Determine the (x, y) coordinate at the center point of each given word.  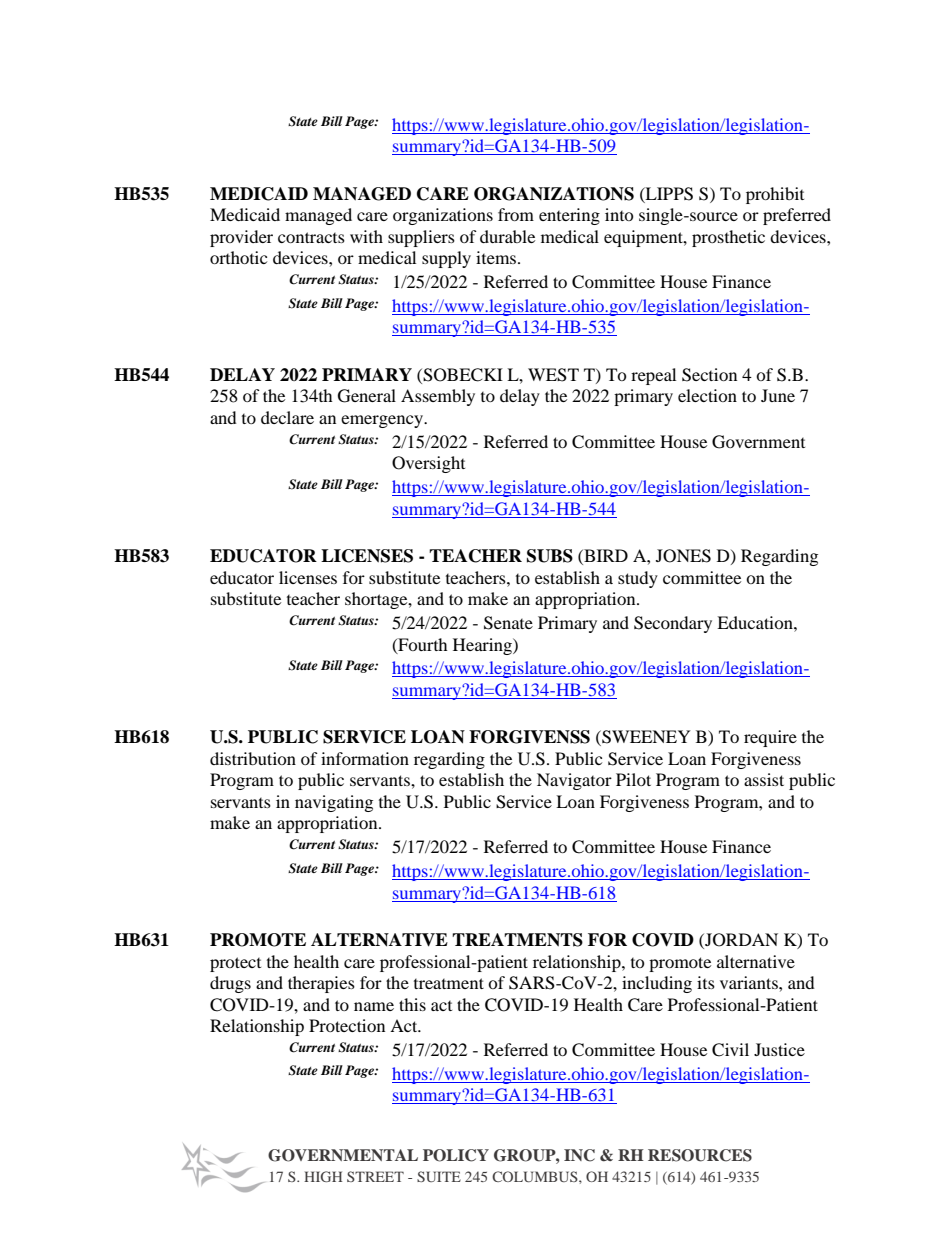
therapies (321, 984)
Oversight (428, 464)
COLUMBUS (536, 1176)
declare (287, 417)
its (706, 982)
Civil (730, 1050)
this (412, 1004)
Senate (508, 623)
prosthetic (728, 238)
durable (507, 236)
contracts (311, 237)
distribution (253, 758)
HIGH (323, 1176)
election (707, 395)
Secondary (673, 624)
